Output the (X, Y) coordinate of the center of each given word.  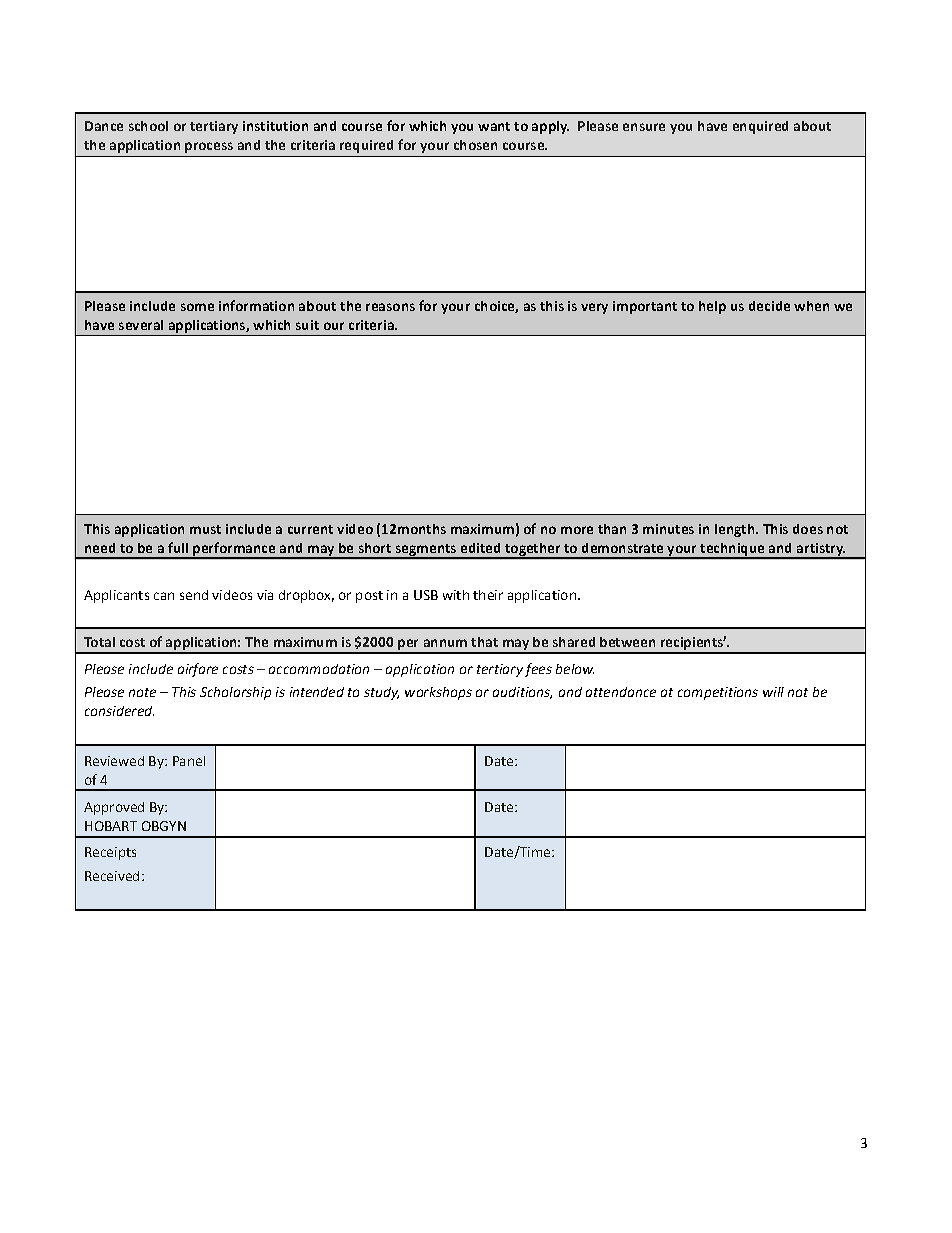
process (209, 147)
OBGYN (164, 826)
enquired (760, 127)
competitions (718, 693)
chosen (475, 145)
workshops (438, 693)
